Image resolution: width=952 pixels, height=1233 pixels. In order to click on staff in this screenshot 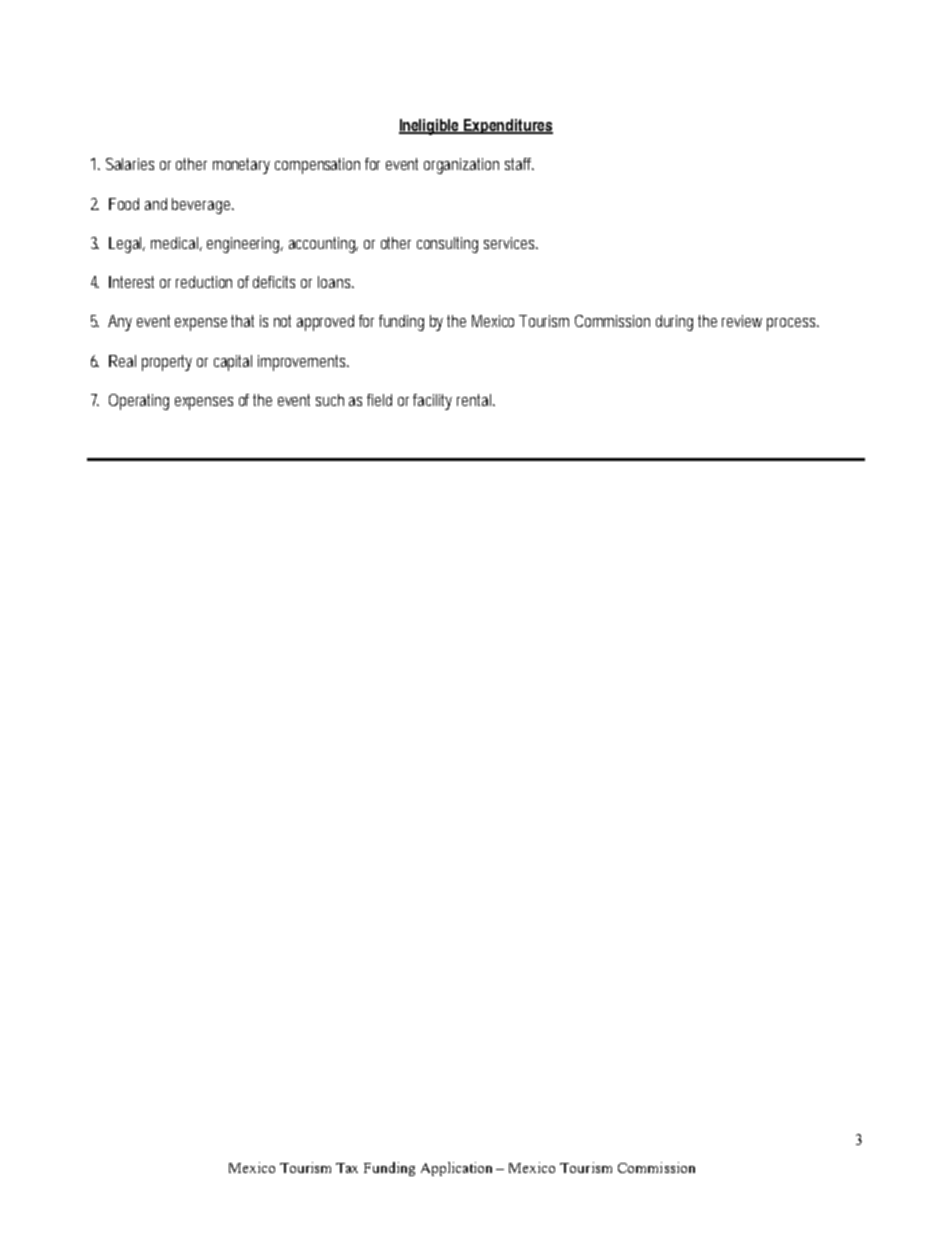, I will do `click(519, 164)`.
